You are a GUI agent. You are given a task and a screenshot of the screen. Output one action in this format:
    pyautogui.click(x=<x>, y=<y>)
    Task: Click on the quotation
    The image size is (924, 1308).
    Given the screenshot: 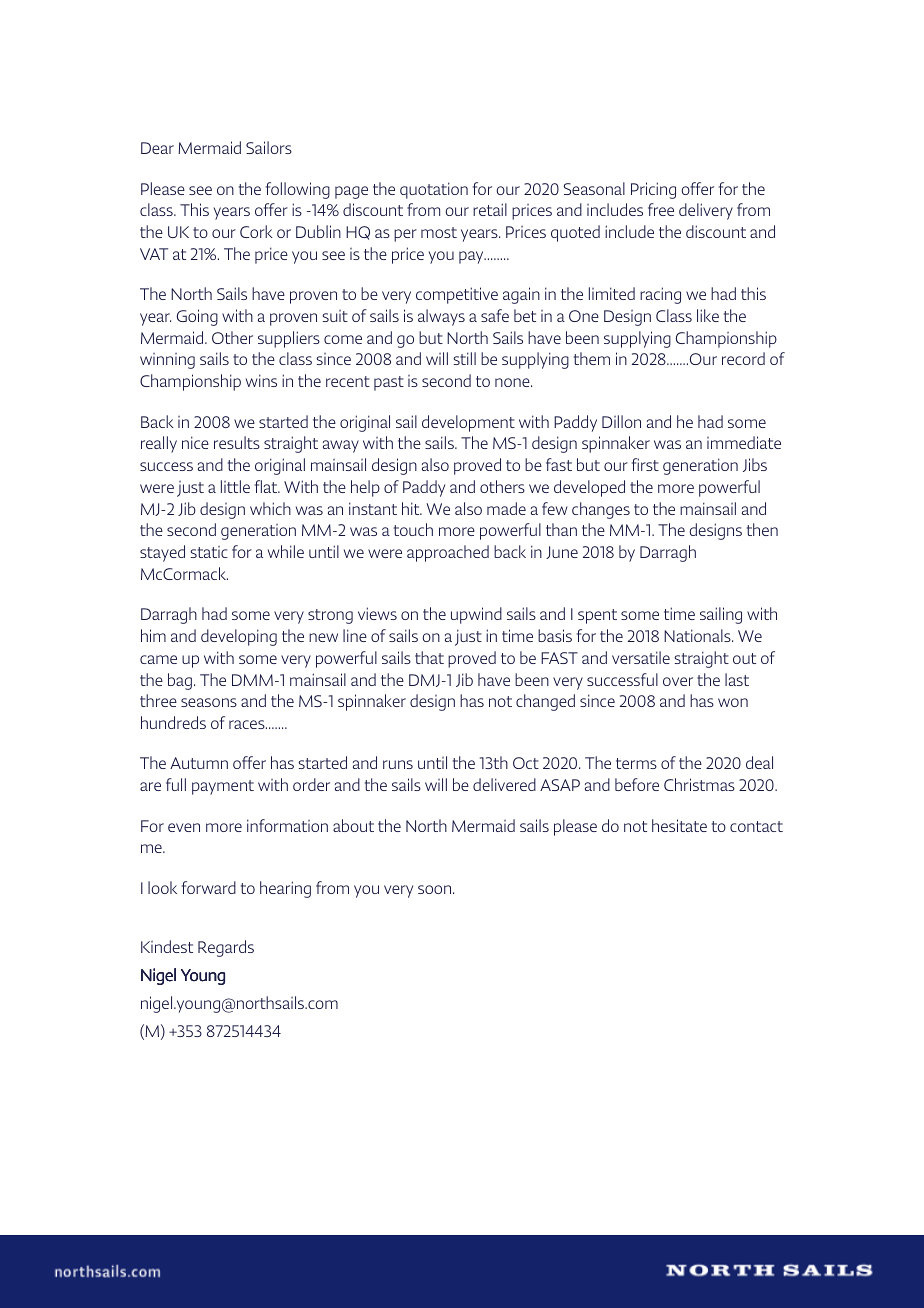 What is the action you would take?
    pyautogui.click(x=434, y=190)
